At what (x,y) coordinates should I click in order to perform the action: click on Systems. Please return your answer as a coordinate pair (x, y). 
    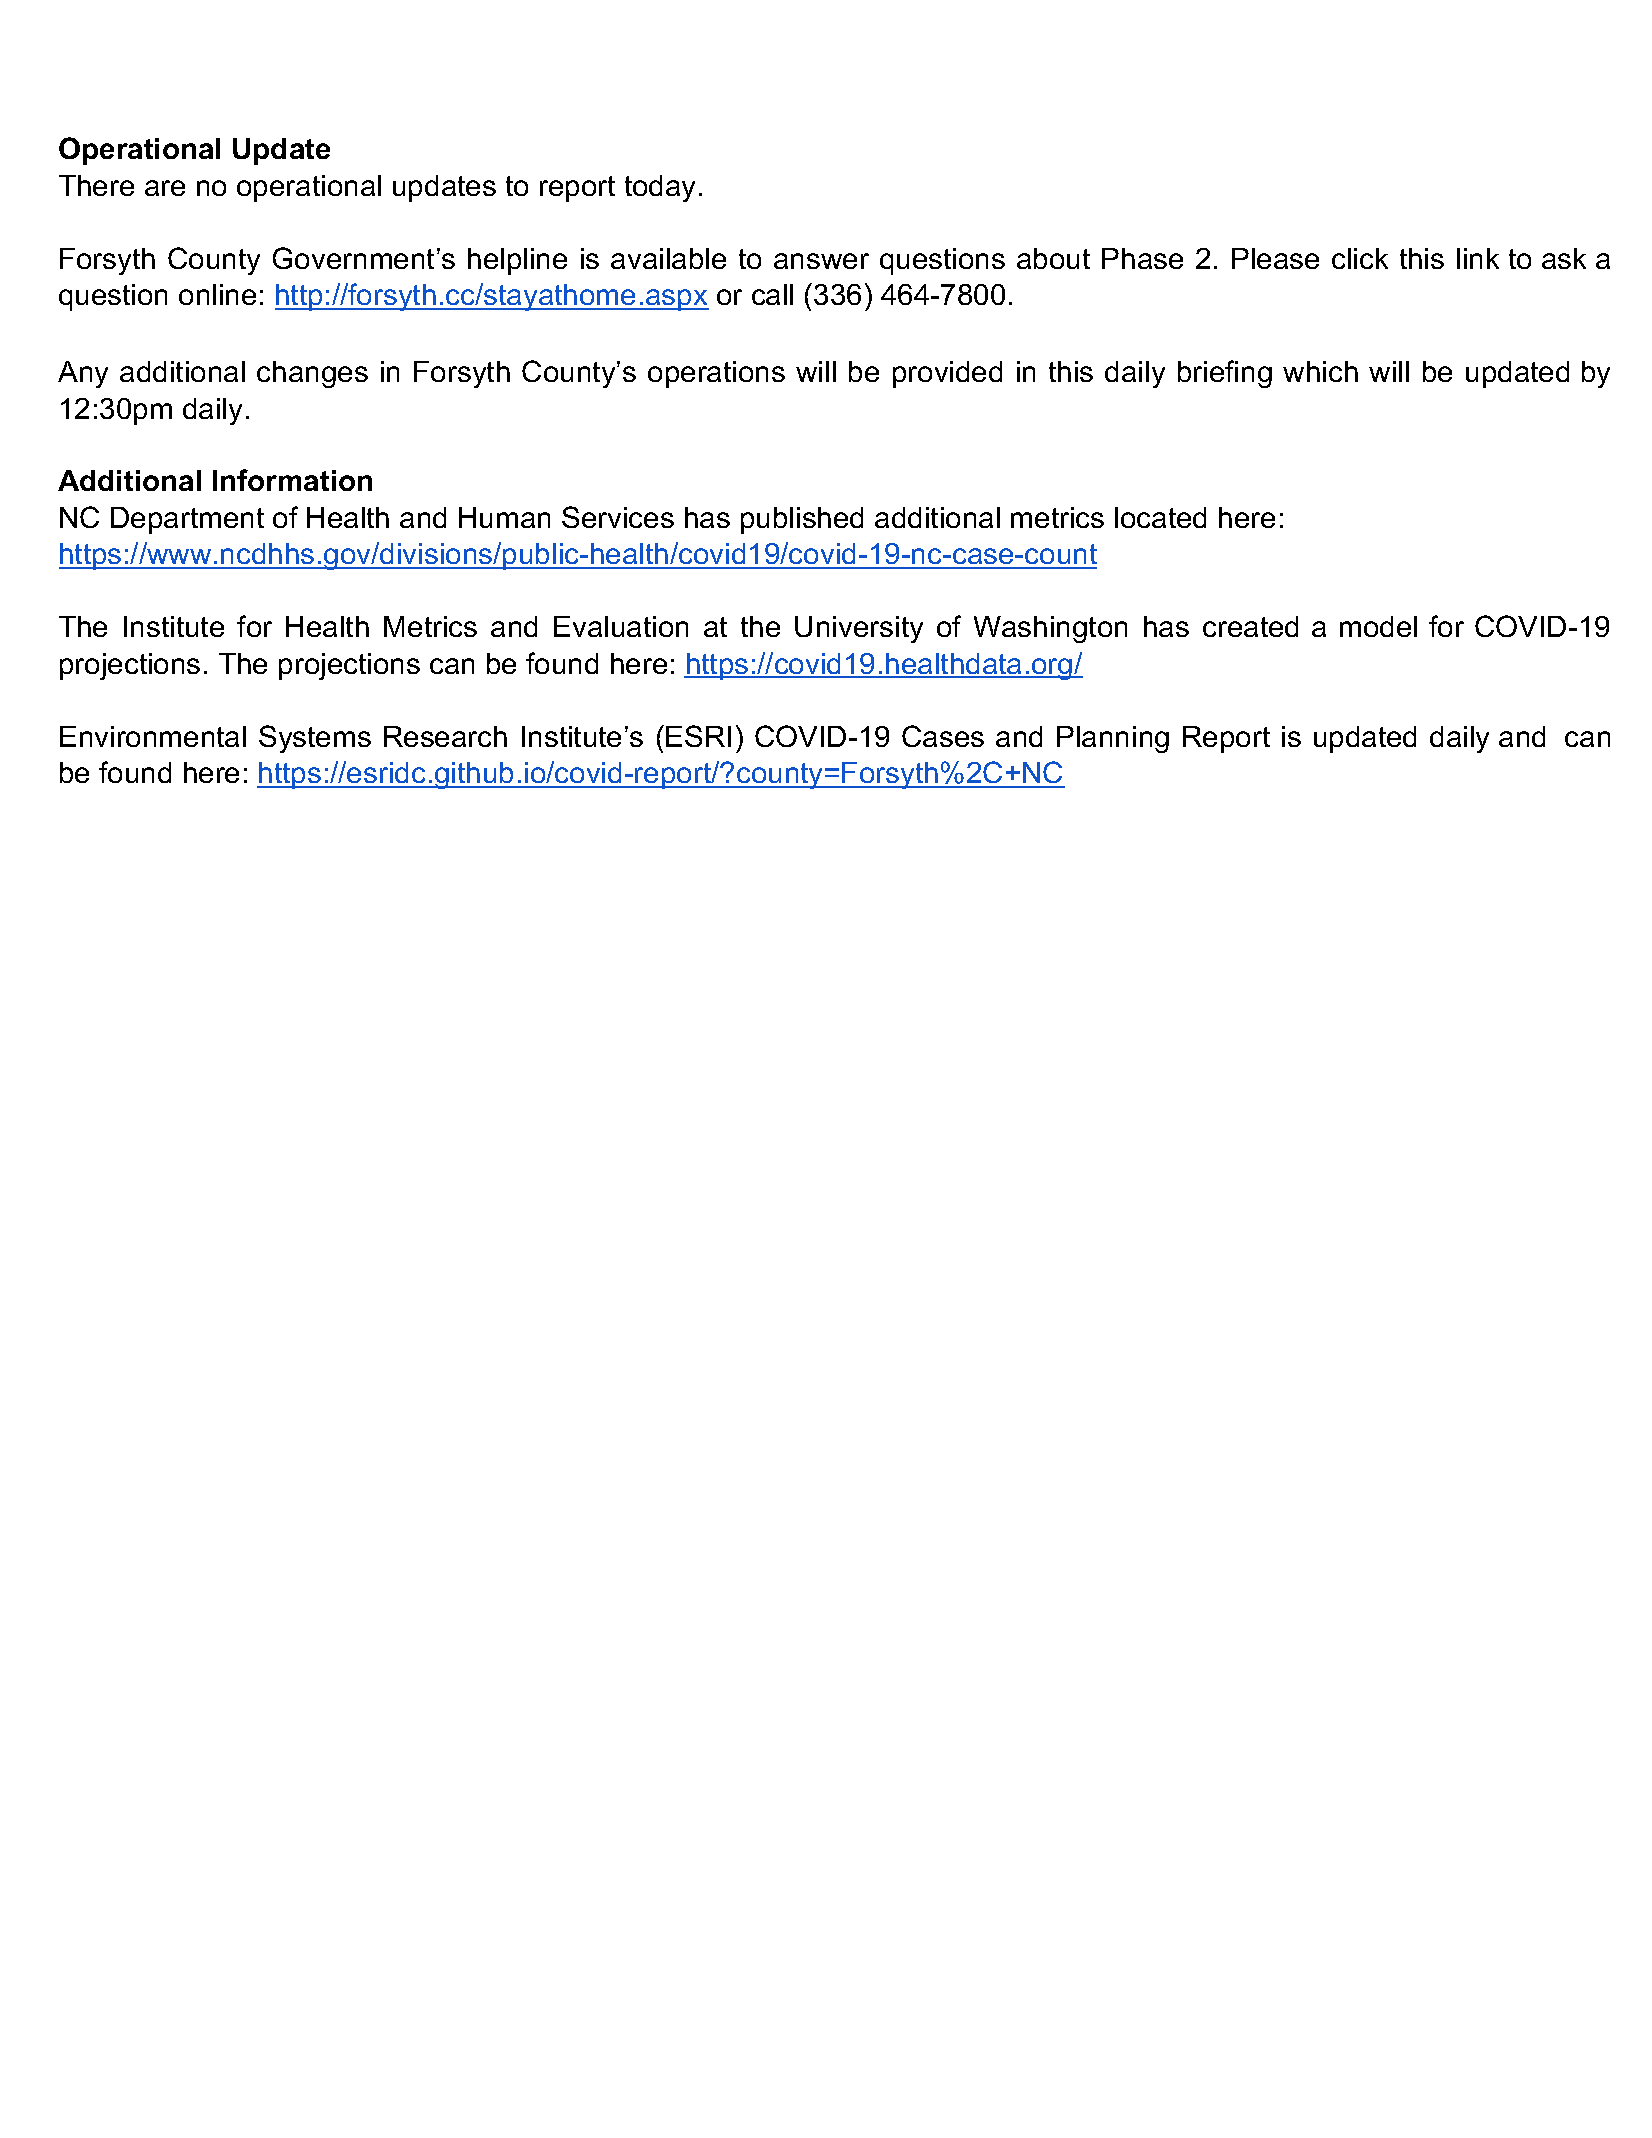
    Looking at the image, I should click on (315, 739).
